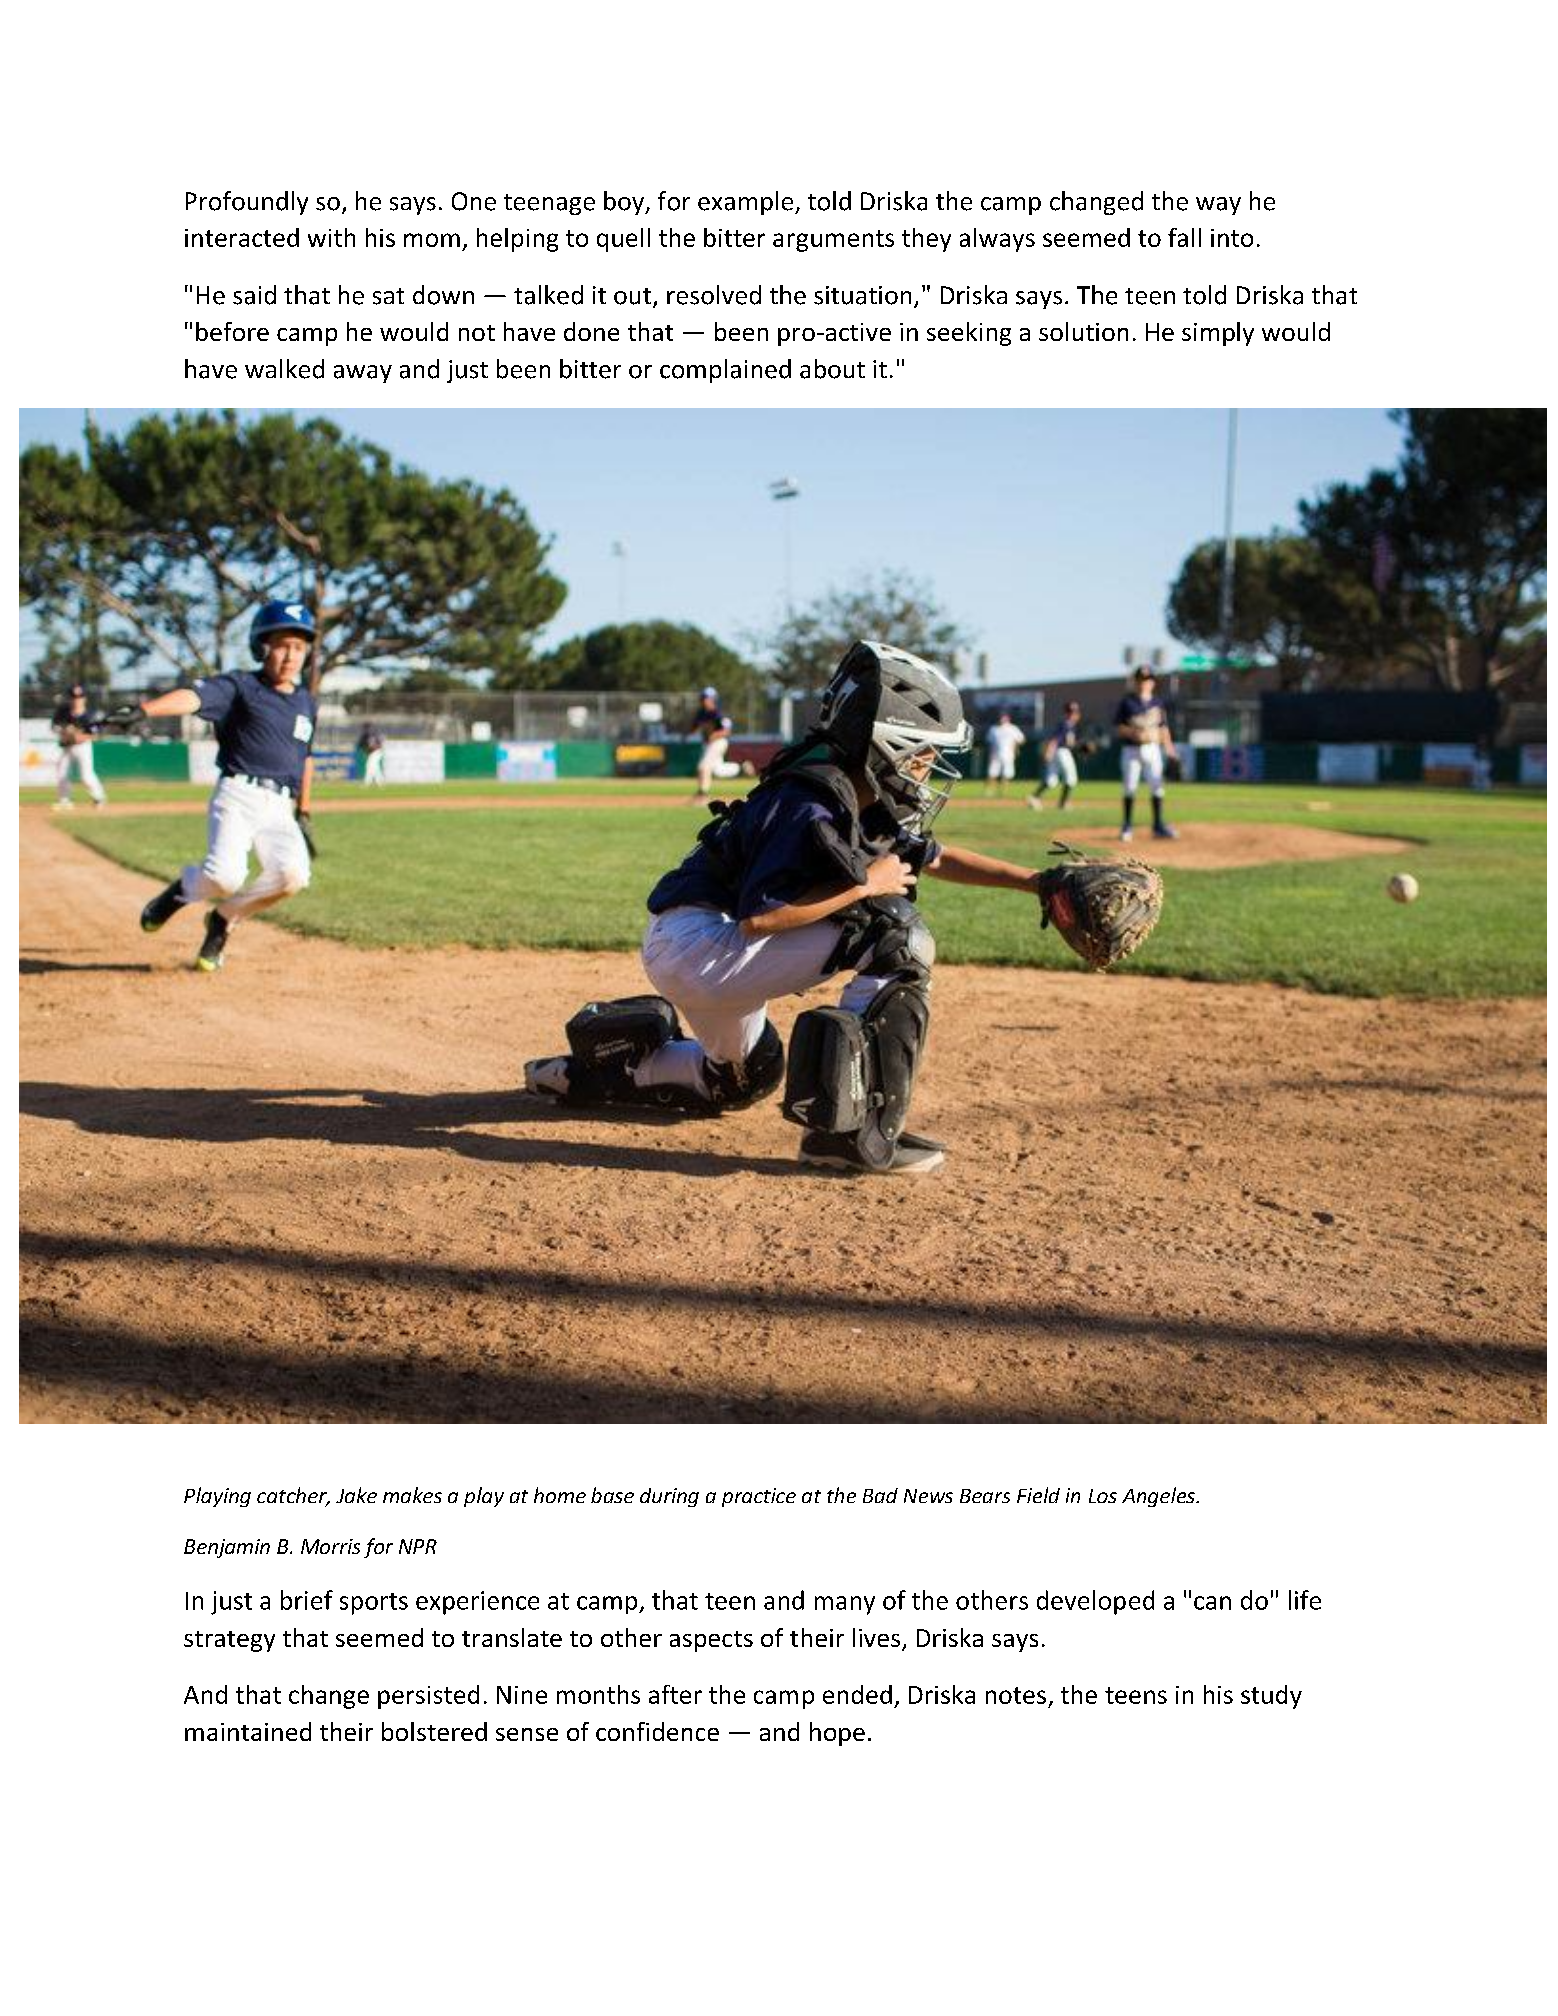 The height and width of the screenshot is (2016, 1558). Describe the element at coordinates (747, 203) in the screenshot. I see `example` at that location.
